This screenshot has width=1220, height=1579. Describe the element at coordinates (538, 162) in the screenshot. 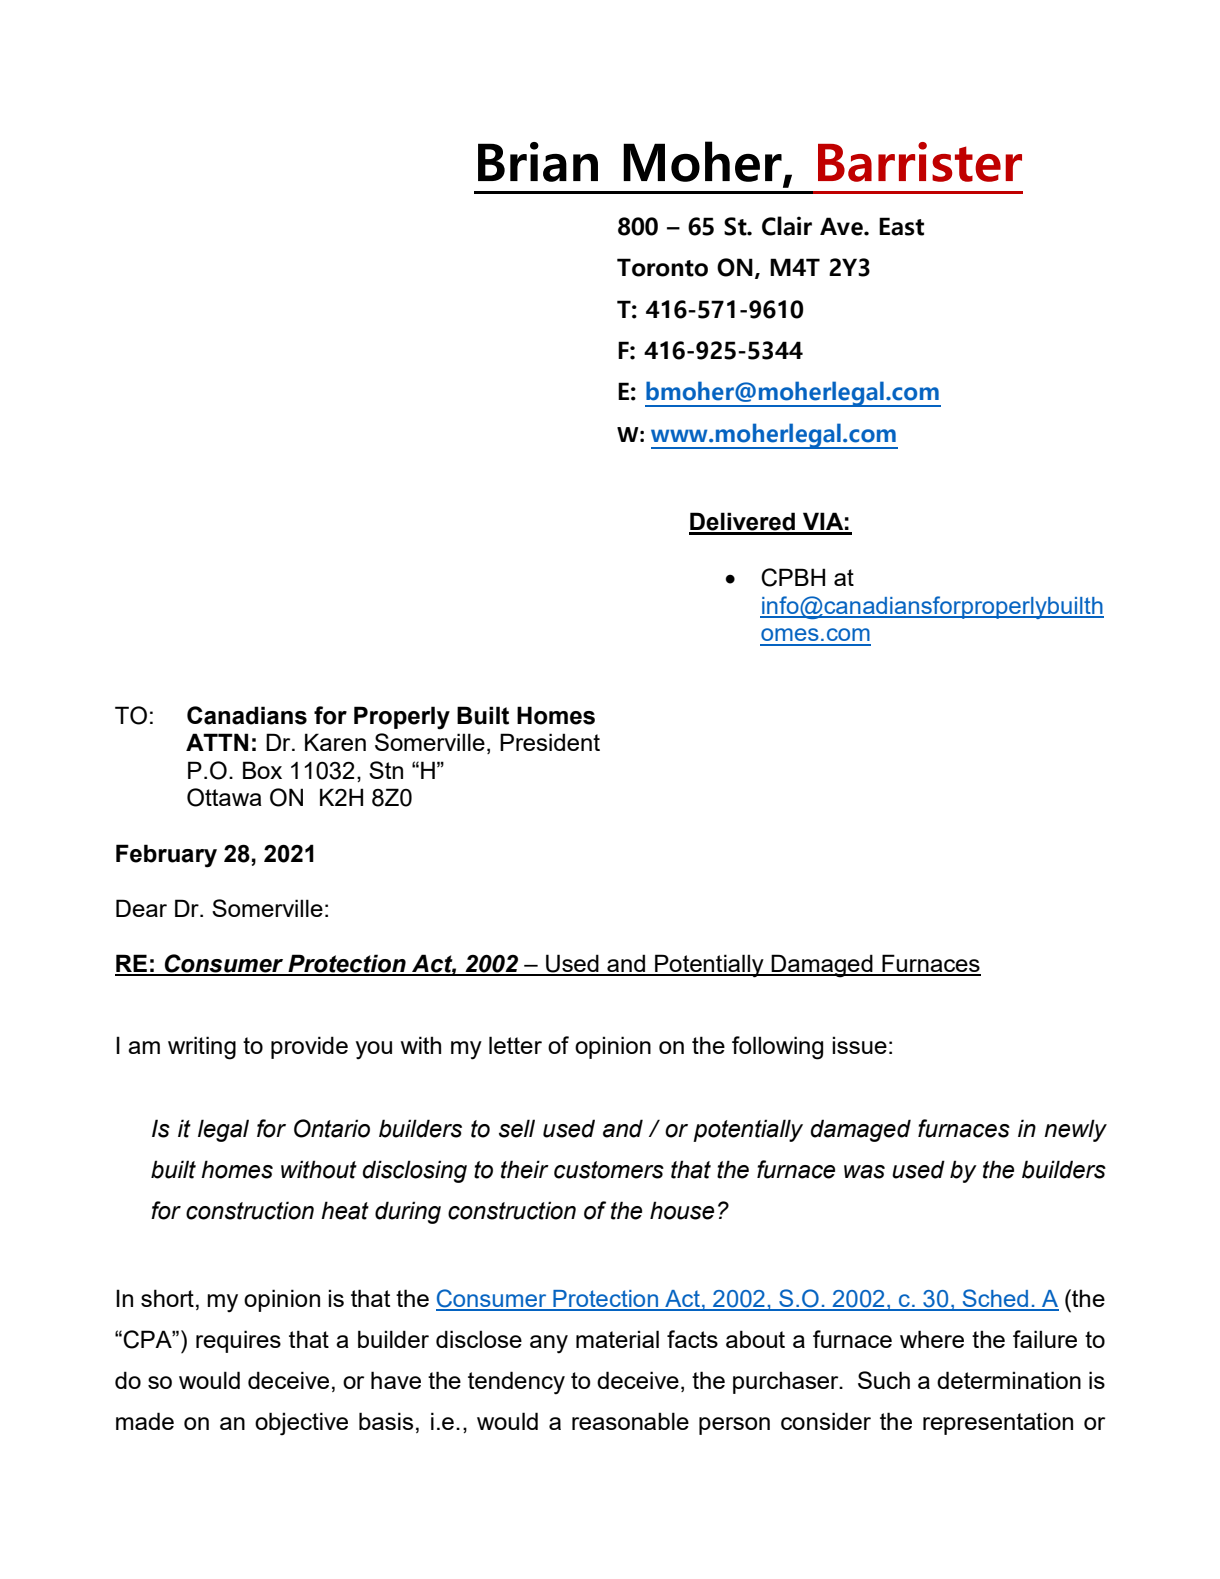

I see `Brian` at that location.
